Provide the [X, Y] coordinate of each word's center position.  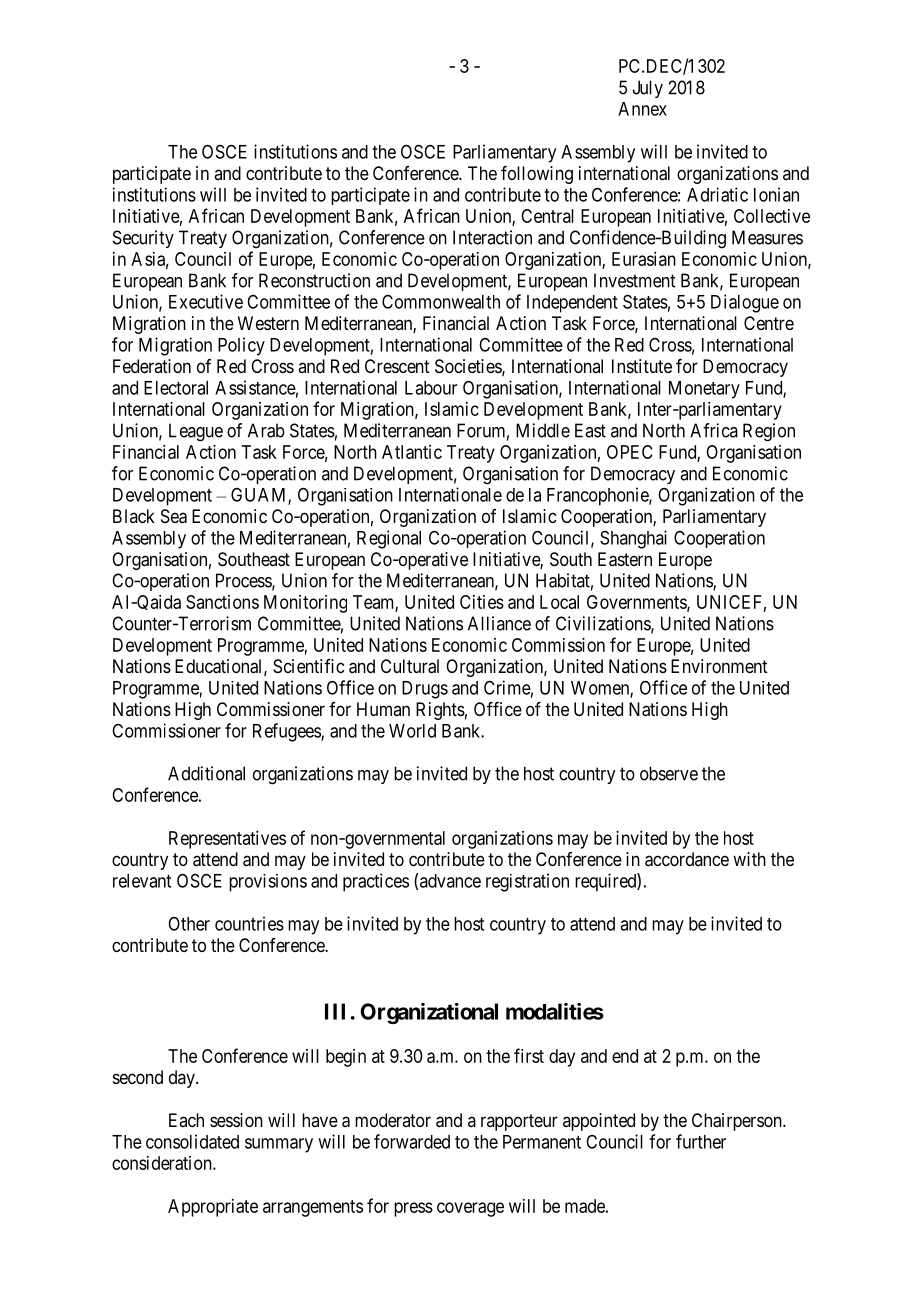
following [537, 175]
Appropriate [213, 1208]
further [701, 1141]
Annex [642, 109]
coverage [470, 1209]
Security [143, 239]
